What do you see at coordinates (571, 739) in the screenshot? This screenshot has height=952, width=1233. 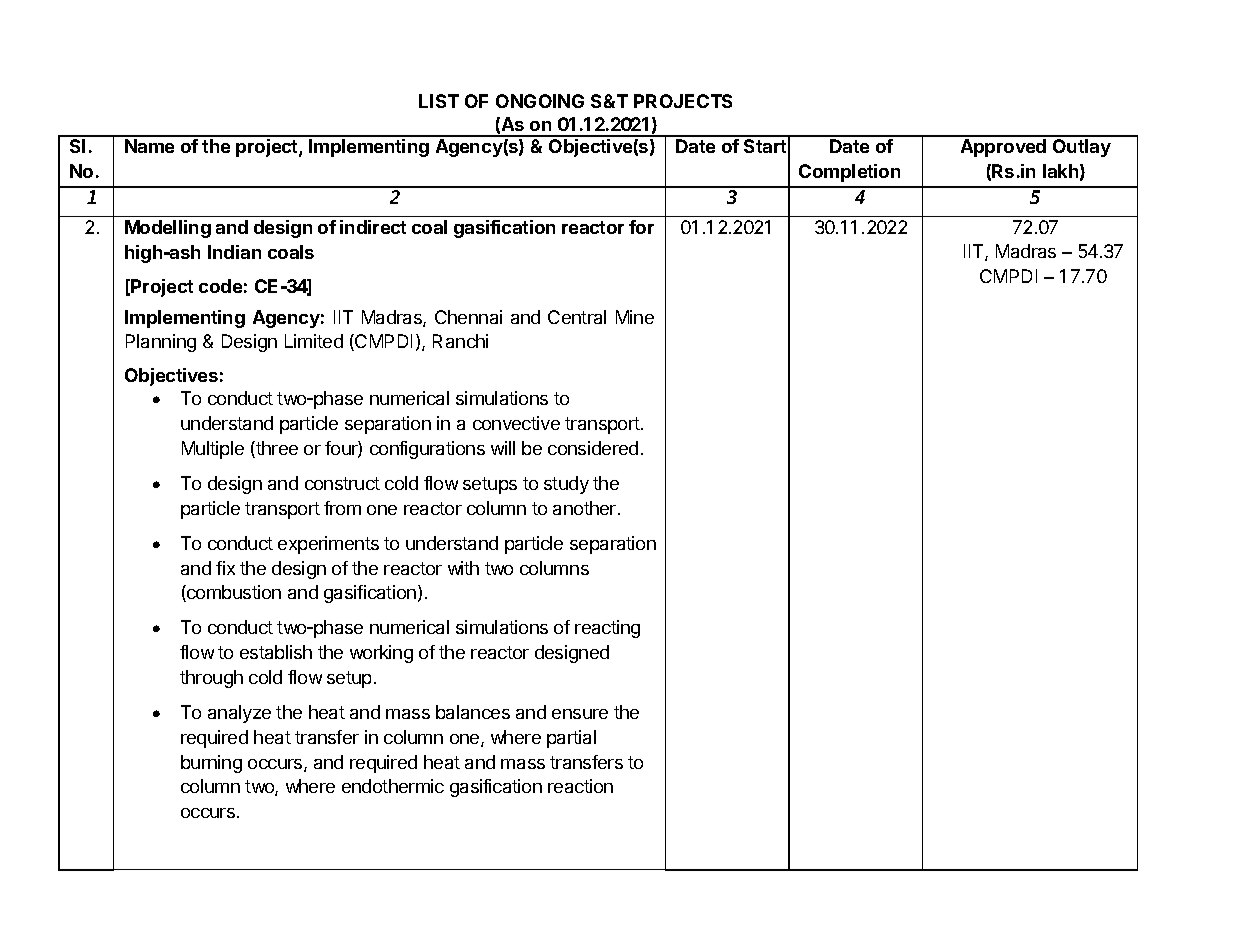 I see `partial` at bounding box center [571, 739].
